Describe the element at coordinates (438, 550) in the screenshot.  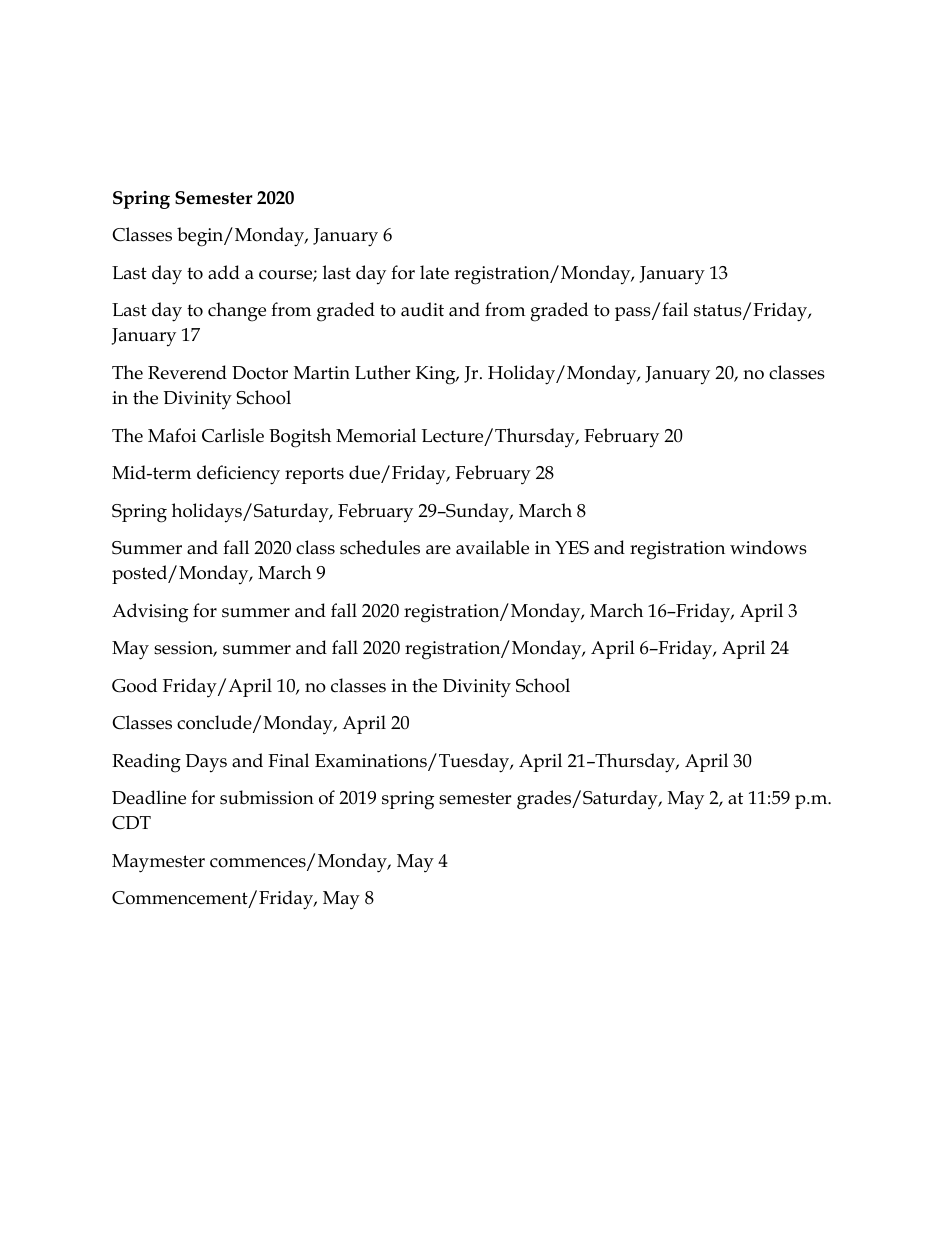
I see `are` at that location.
